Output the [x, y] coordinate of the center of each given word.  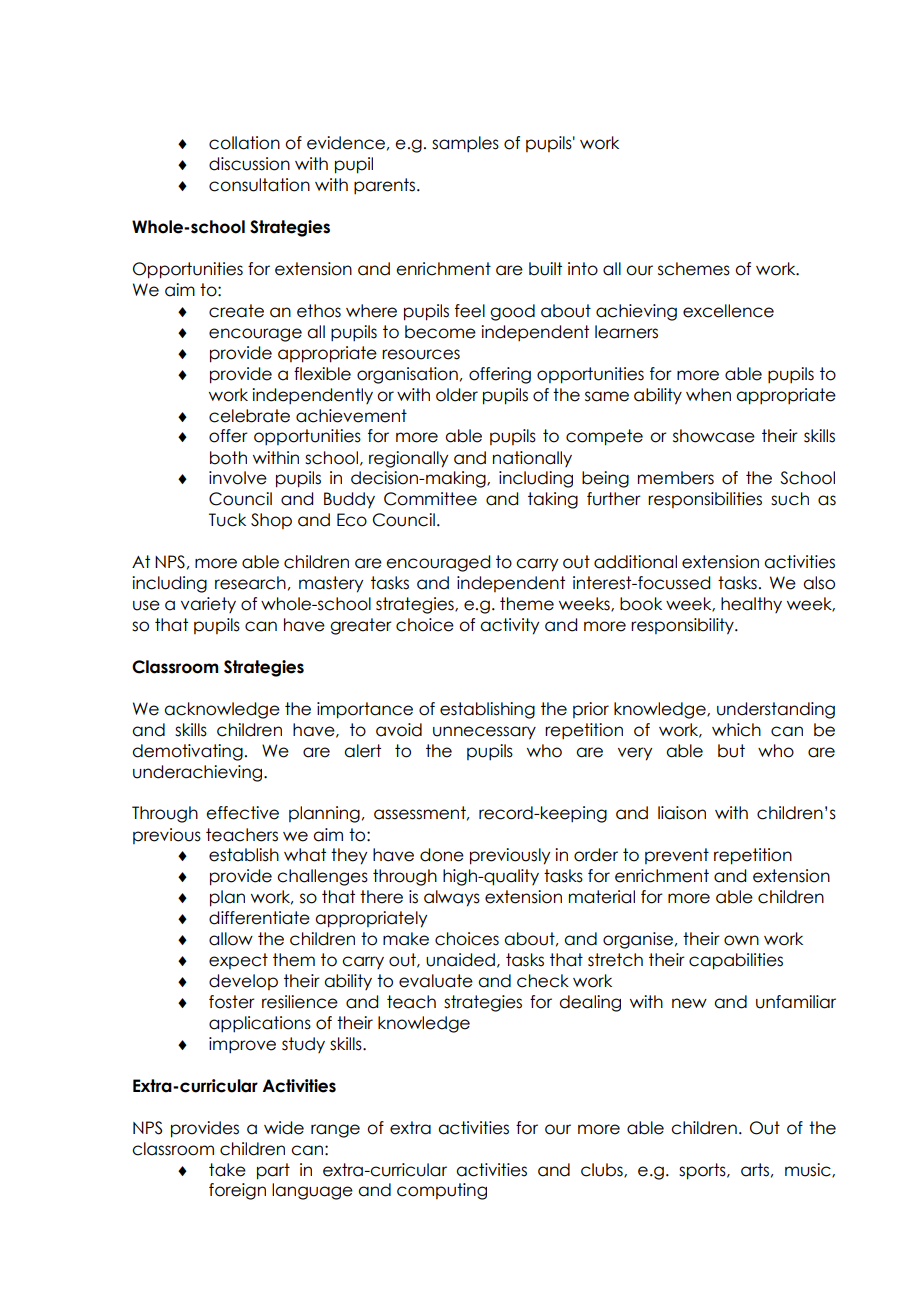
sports [703, 1171]
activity [509, 626]
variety [208, 605]
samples [465, 144]
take [227, 1170]
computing [442, 1191]
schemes [694, 269]
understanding [776, 710]
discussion [249, 164]
